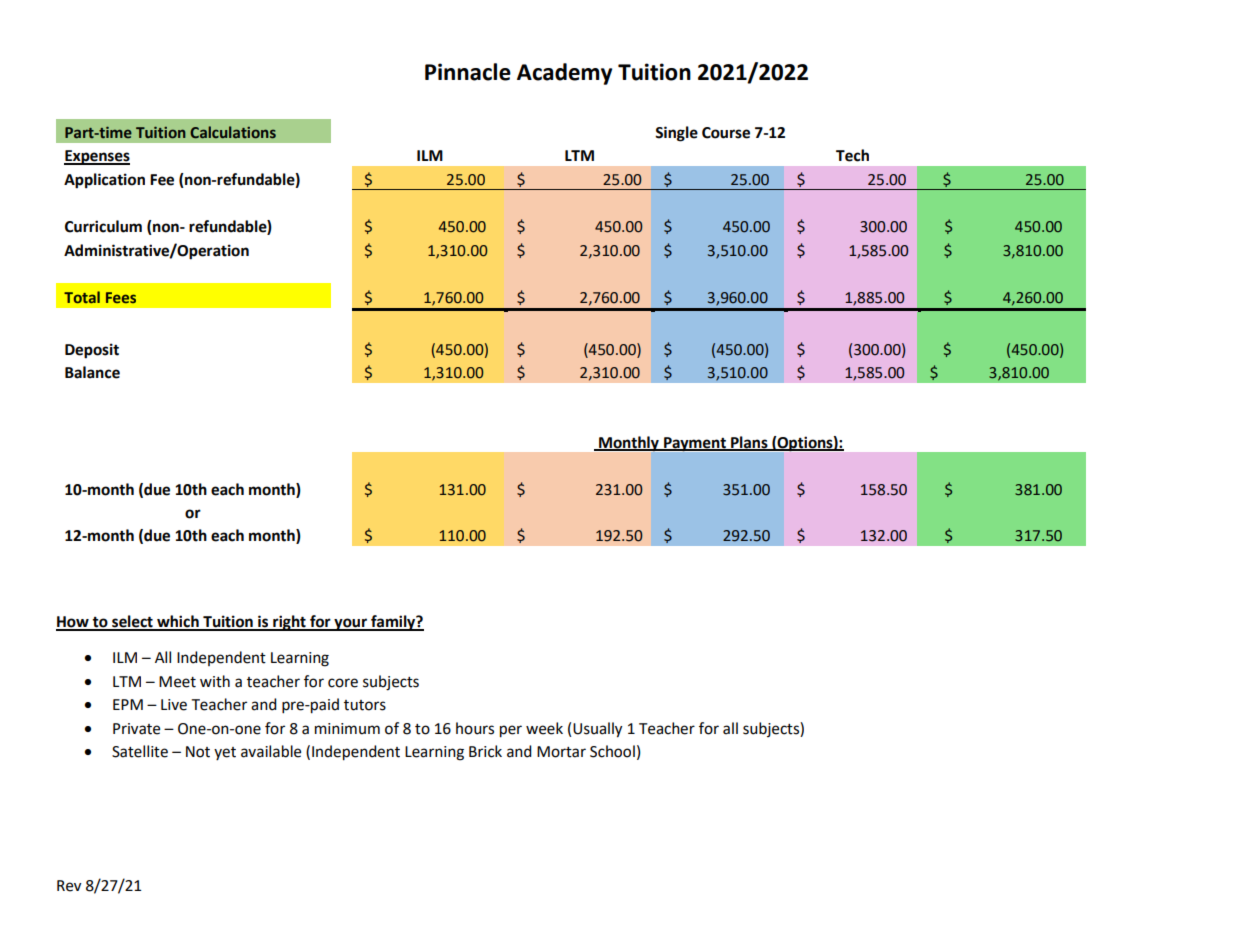  I want to click on Payment, so click(695, 444).
